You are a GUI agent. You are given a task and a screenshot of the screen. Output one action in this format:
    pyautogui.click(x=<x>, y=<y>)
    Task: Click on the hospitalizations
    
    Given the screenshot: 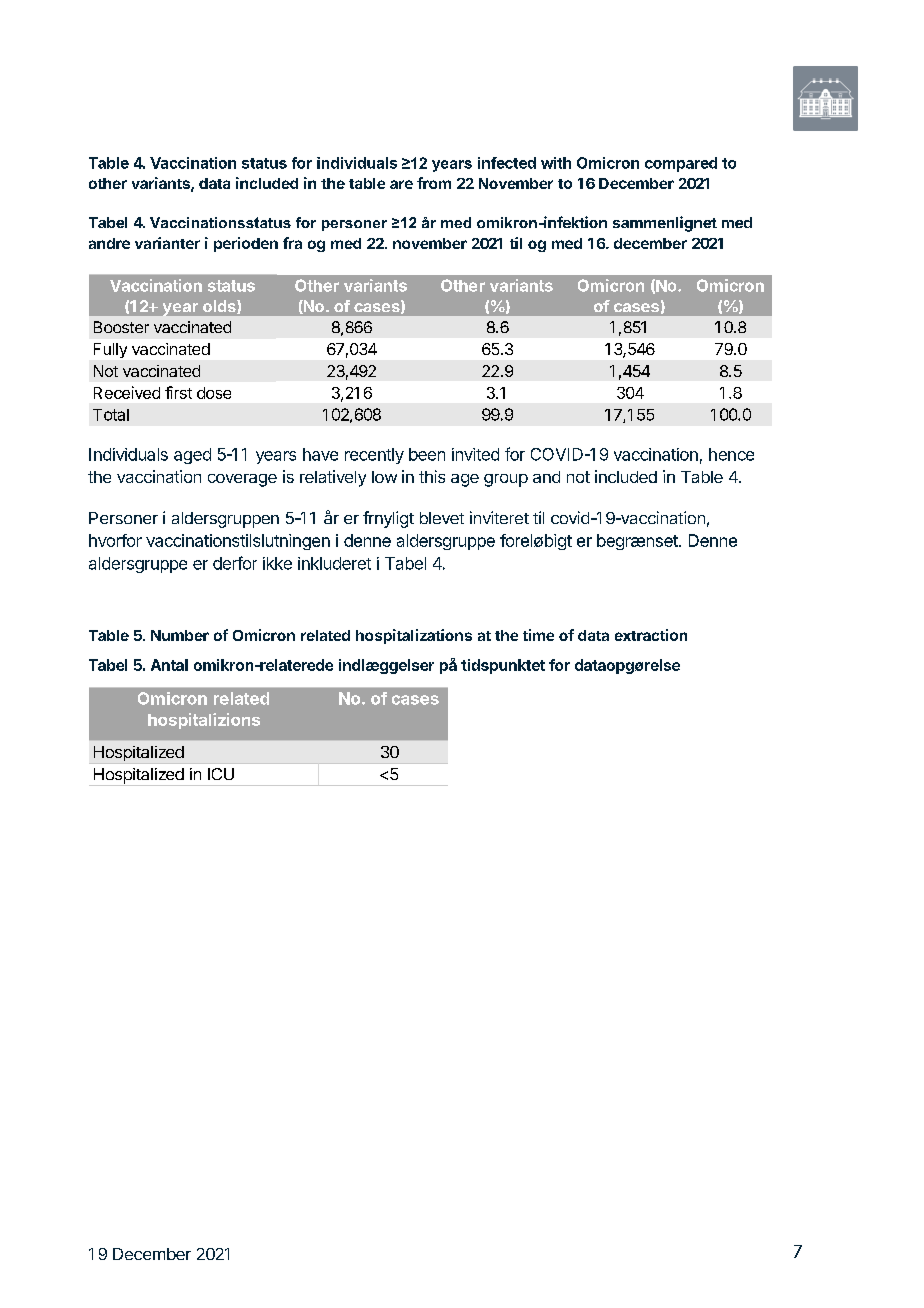 What is the action you would take?
    pyautogui.click(x=414, y=636)
